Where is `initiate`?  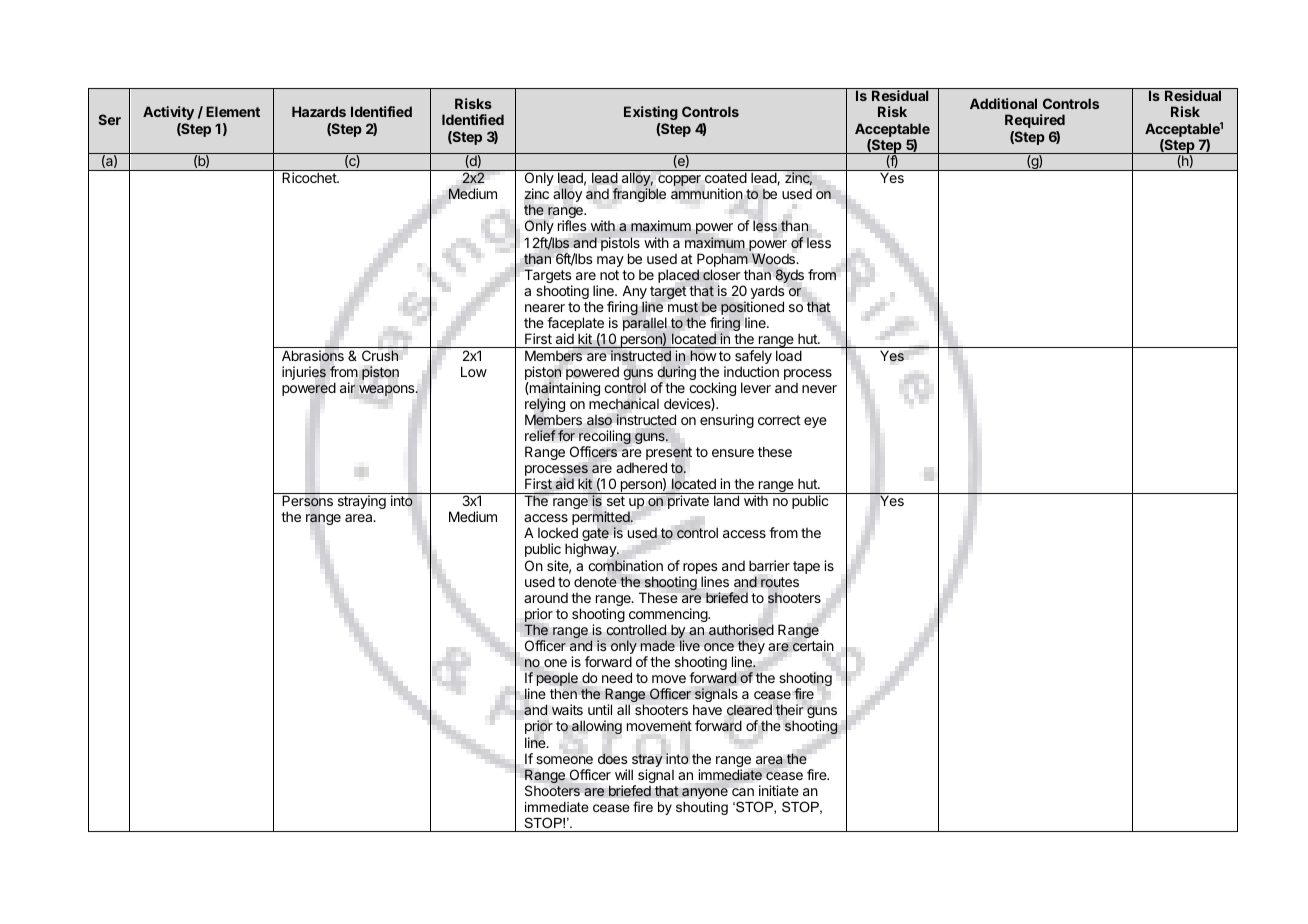 initiate is located at coordinates (779, 790).
